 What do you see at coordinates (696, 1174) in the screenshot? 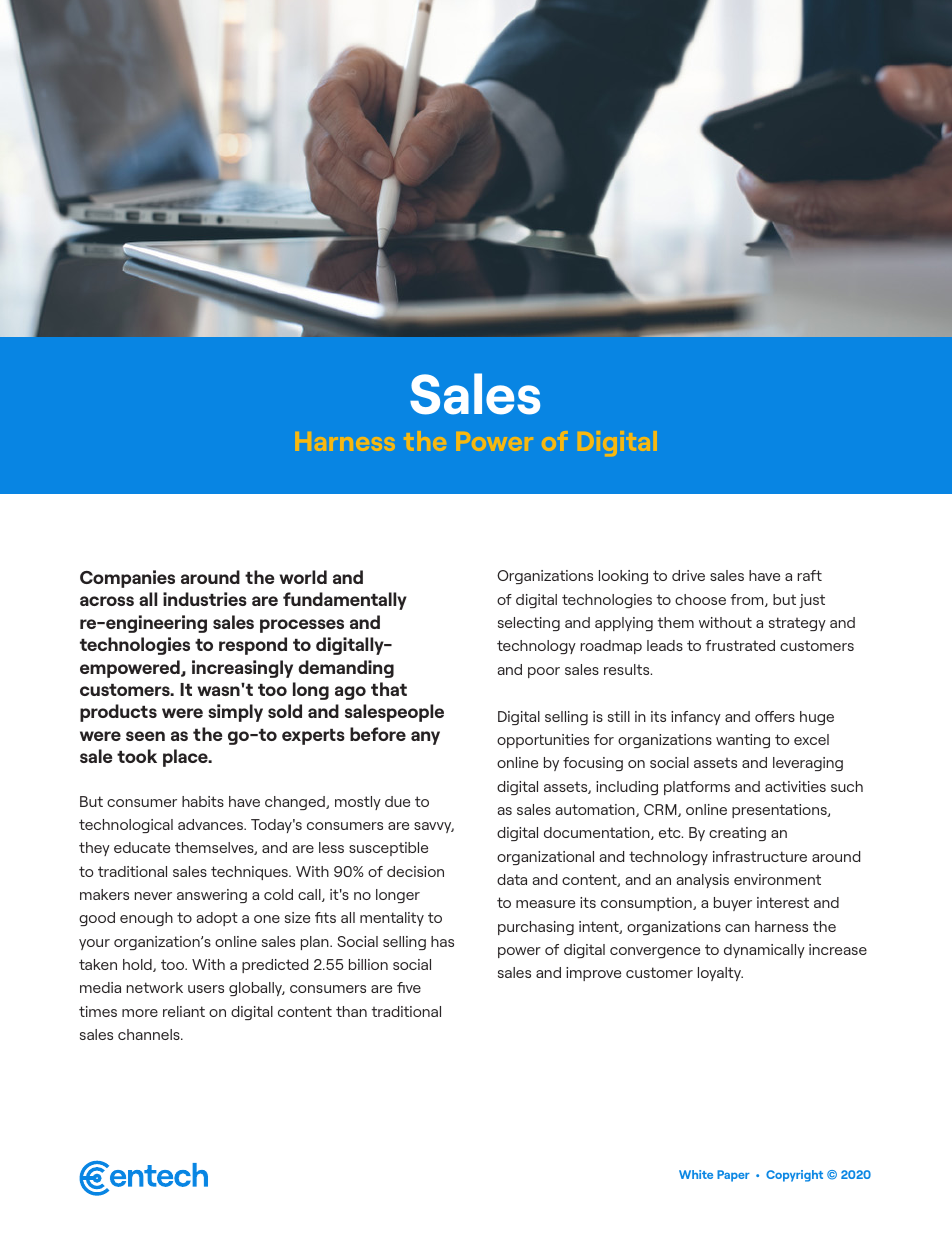
I see `White` at bounding box center [696, 1174].
